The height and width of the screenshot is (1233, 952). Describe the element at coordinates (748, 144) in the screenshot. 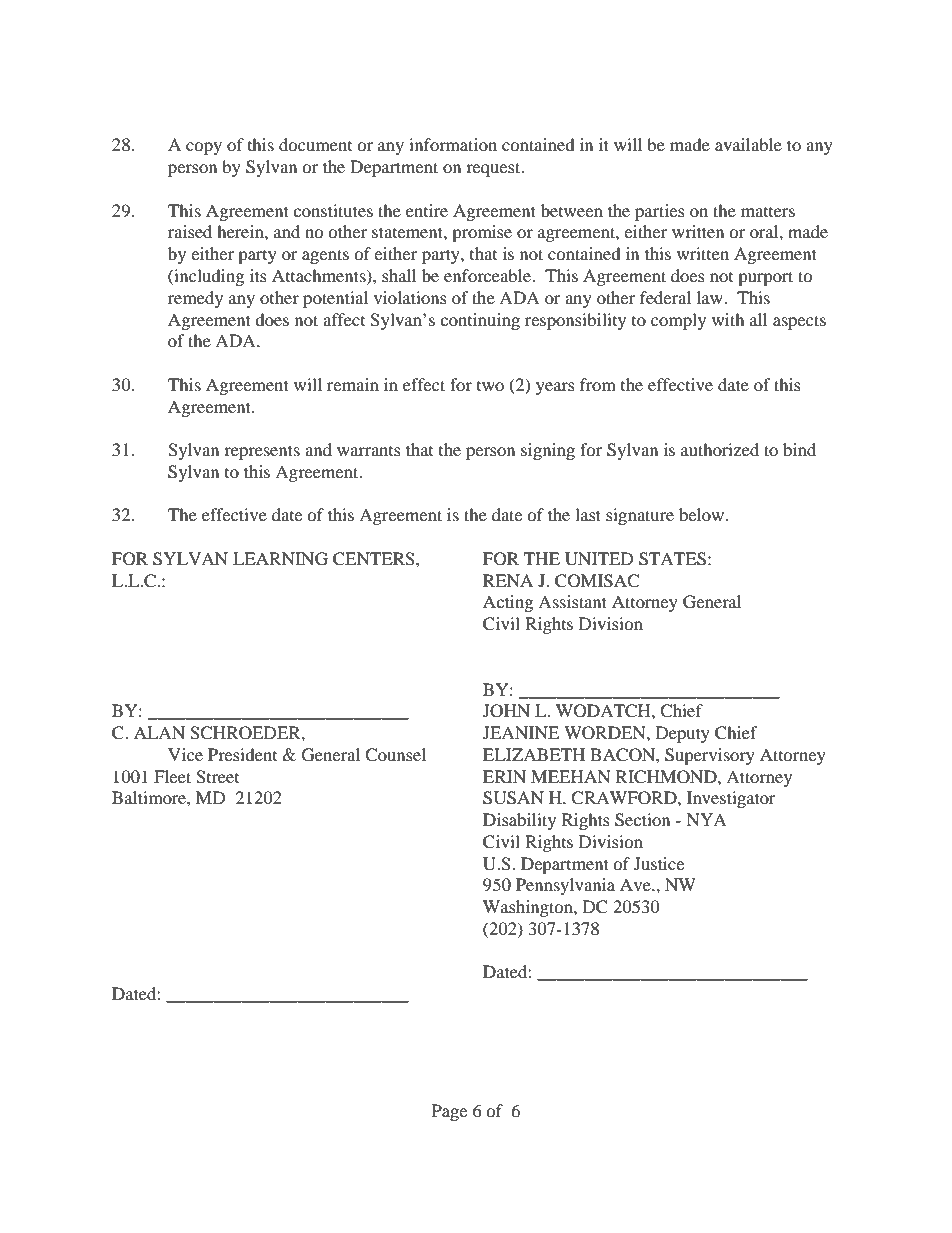

I see `available` at that location.
